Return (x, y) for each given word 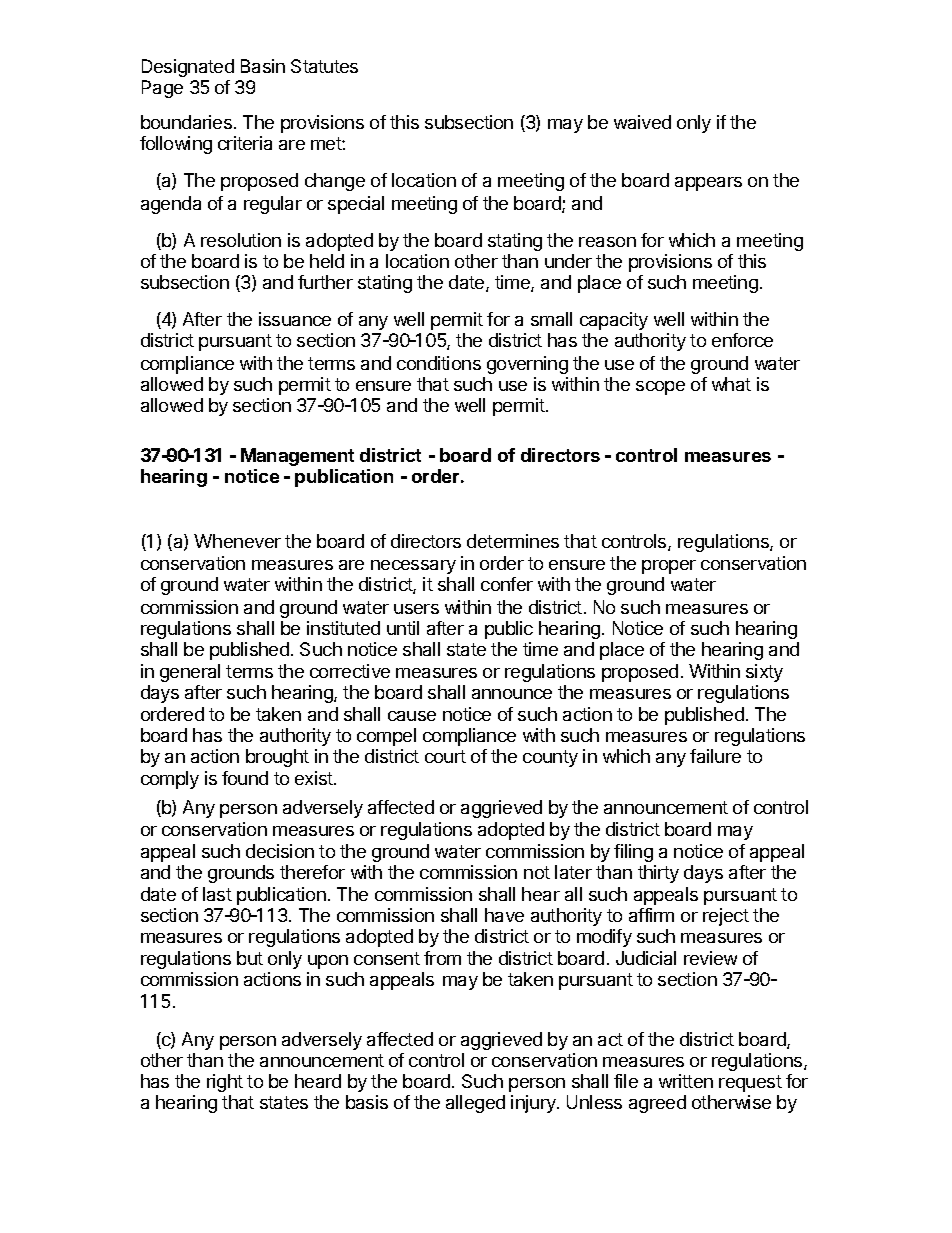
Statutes (324, 66)
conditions (439, 363)
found (245, 778)
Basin (263, 66)
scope (660, 388)
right (225, 1083)
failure (715, 756)
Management (297, 457)
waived (642, 122)
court (445, 756)
